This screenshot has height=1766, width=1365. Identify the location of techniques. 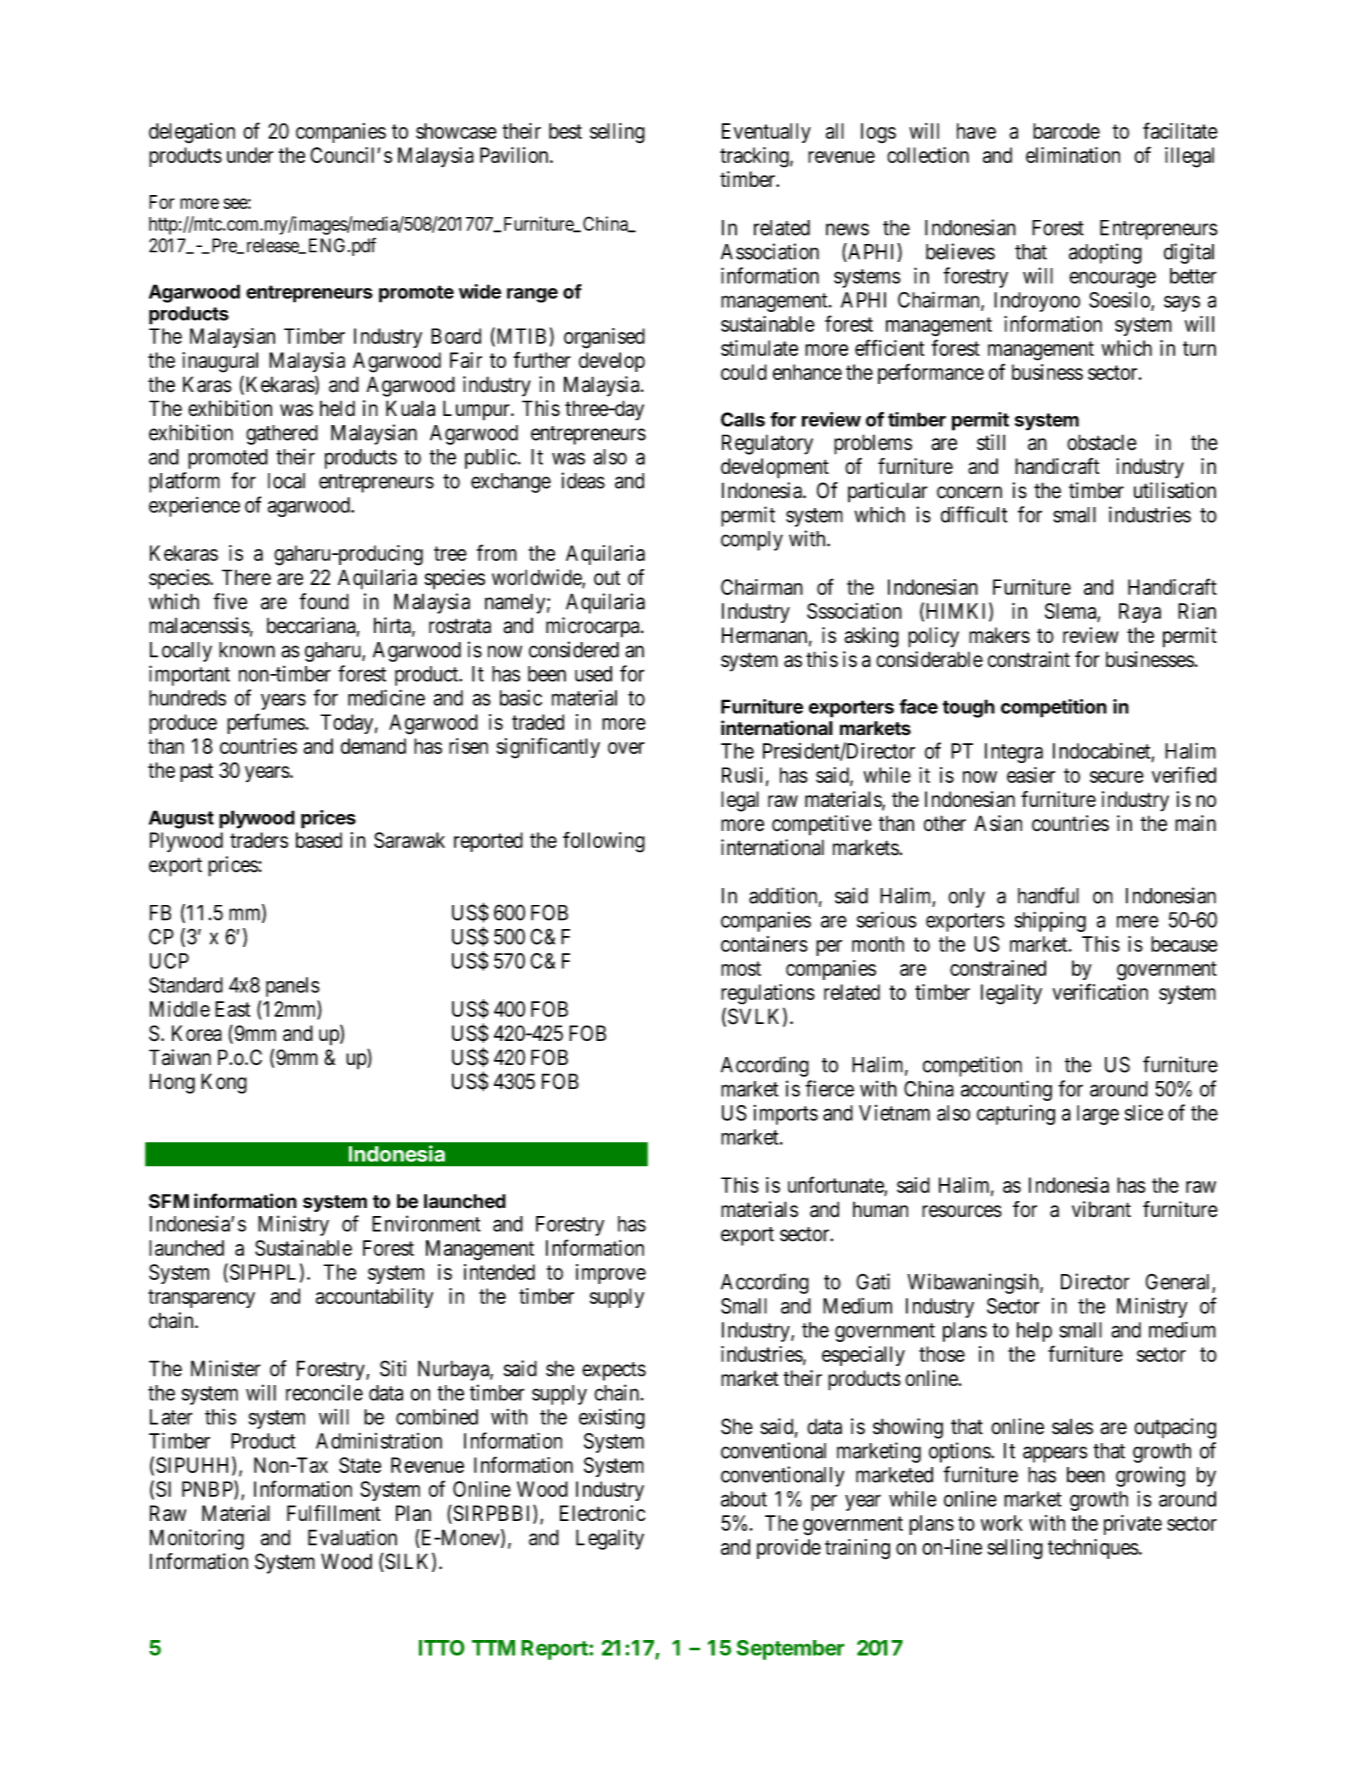
(1093, 1549).
